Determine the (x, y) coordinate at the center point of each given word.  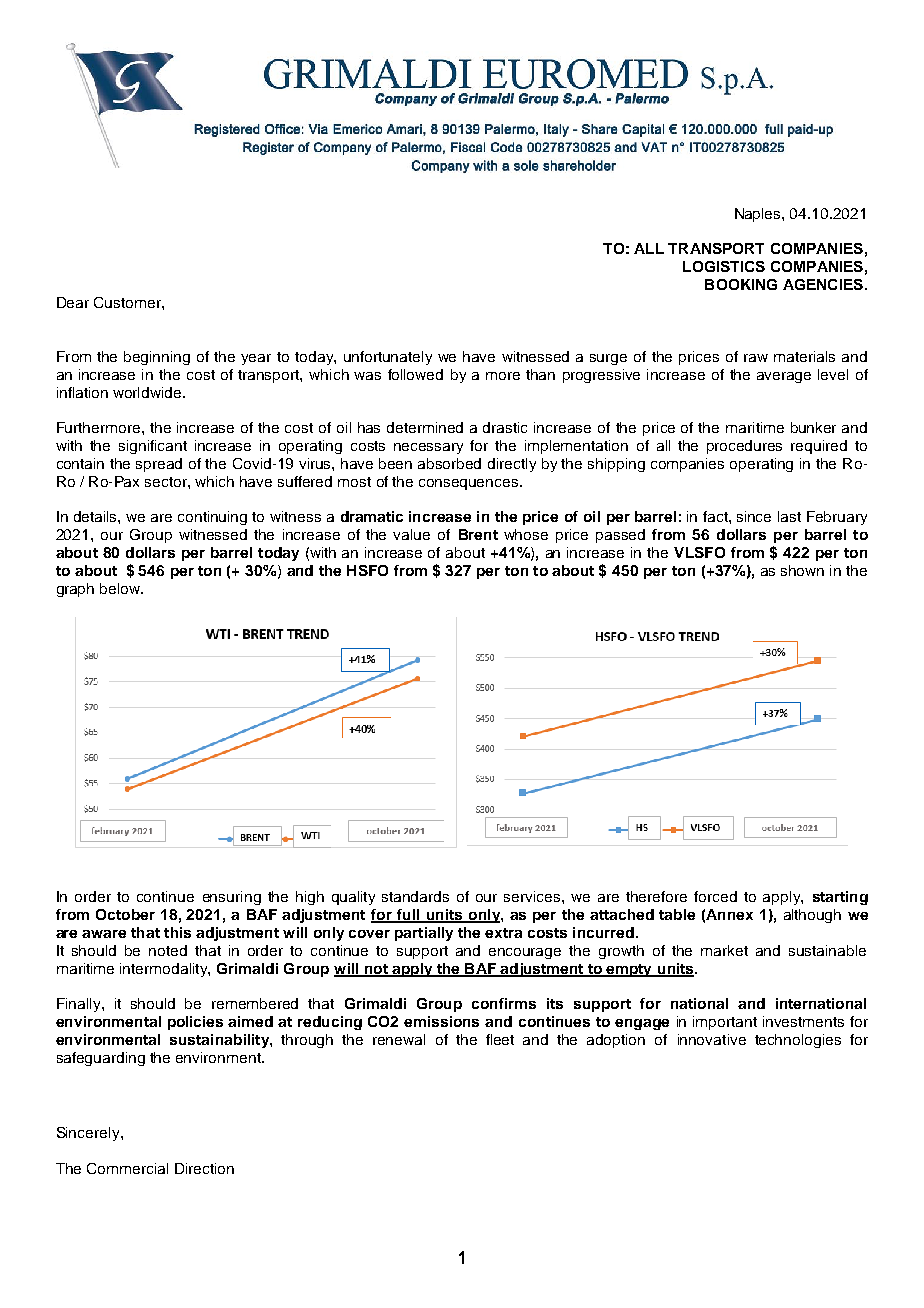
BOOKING (741, 284)
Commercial (127, 1168)
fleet (500, 1039)
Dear (73, 302)
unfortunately (388, 358)
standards (415, 896)
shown (802, 570)
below (121, 588)
